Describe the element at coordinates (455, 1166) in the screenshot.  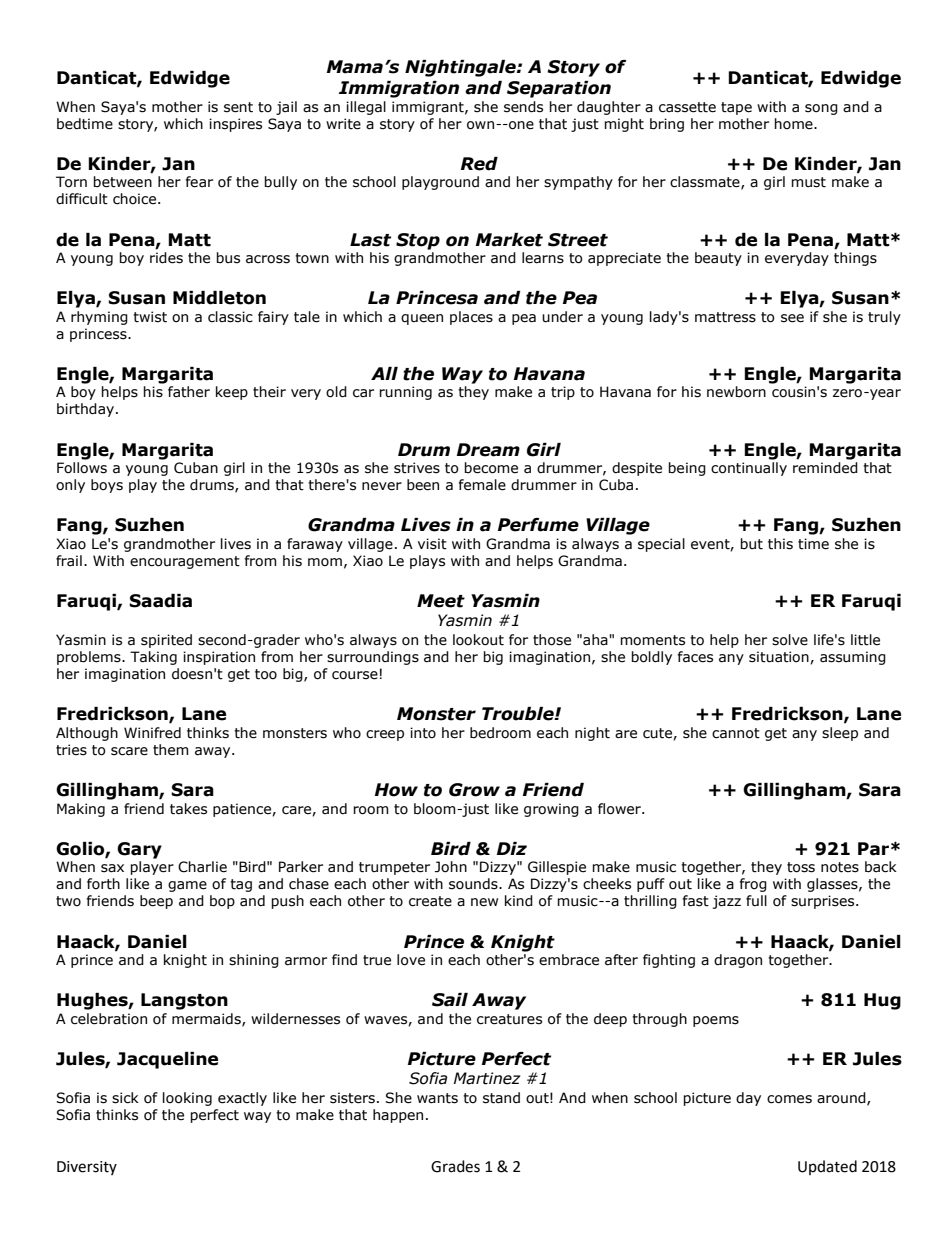
I see `Grades` at that location.
